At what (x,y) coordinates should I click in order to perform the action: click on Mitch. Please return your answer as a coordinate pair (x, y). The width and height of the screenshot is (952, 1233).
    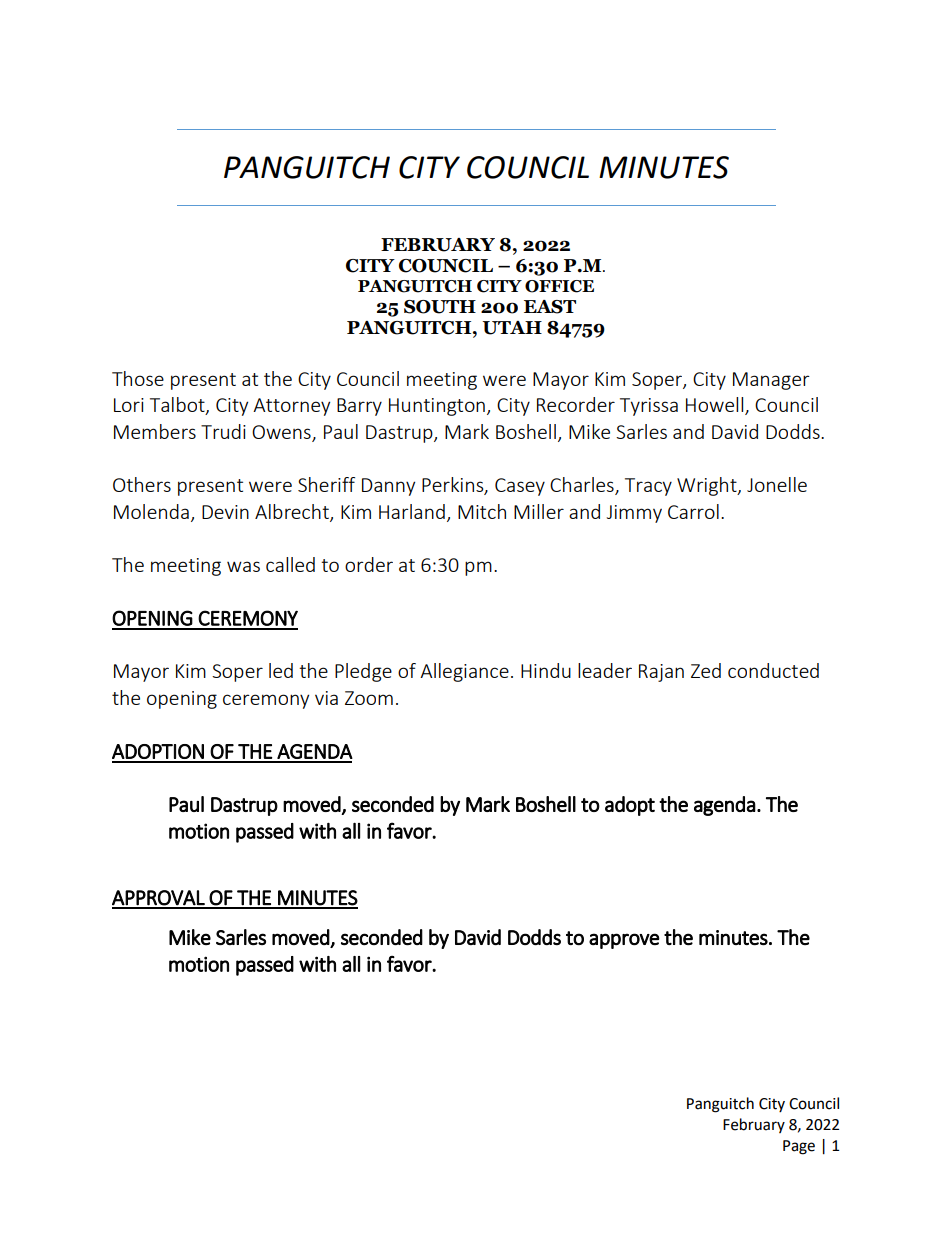
    Looking at the image, I should click on (482, 511).
